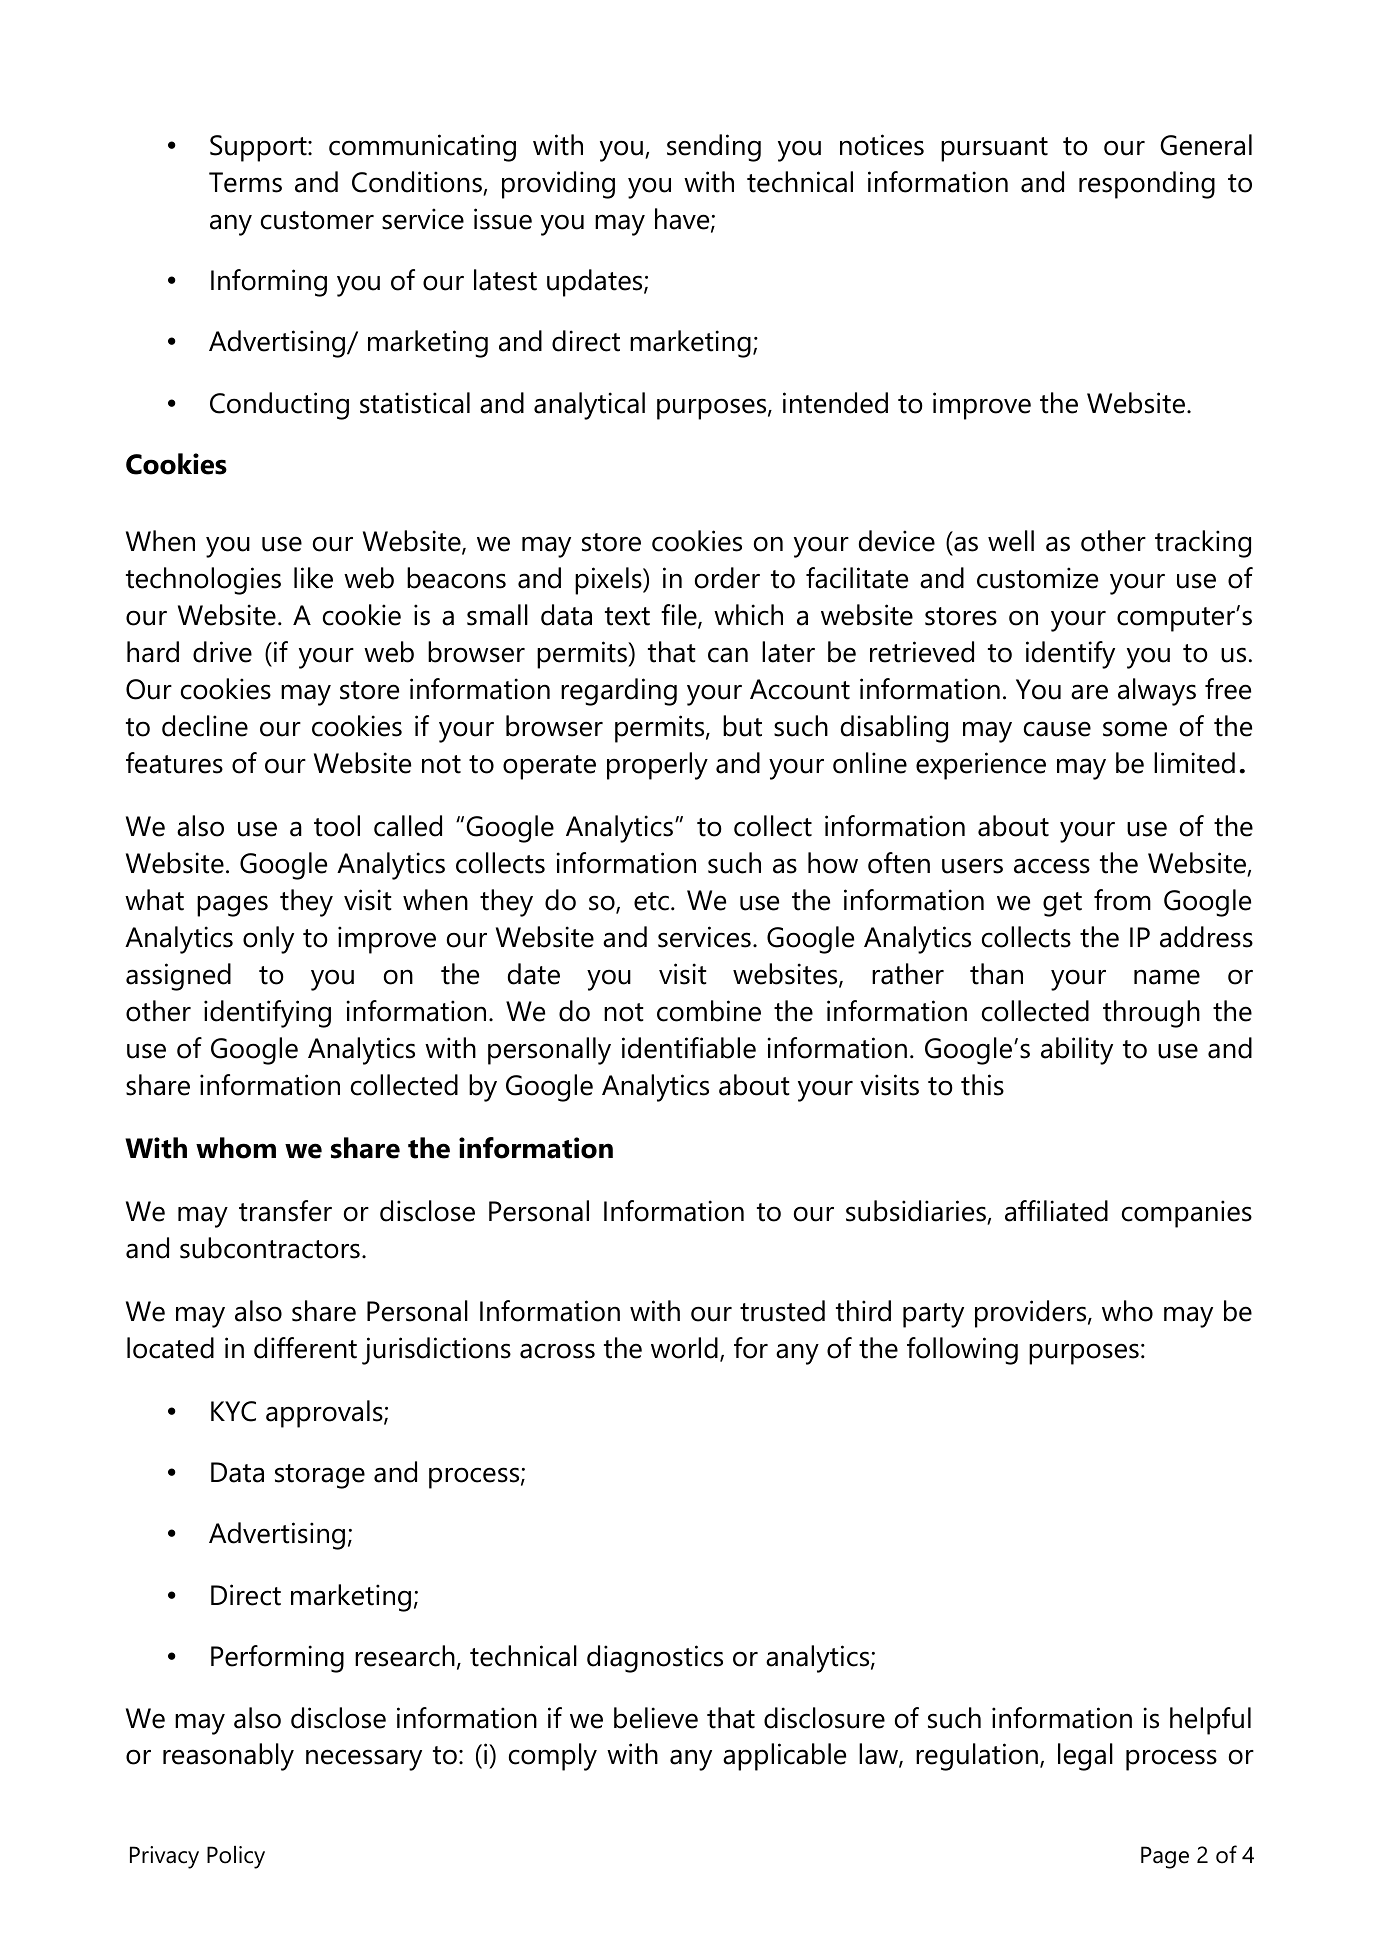 The image size is (1379, 1952). Describe the element at coordinates (1151, 1014) in the page. I see `through` at that location.
